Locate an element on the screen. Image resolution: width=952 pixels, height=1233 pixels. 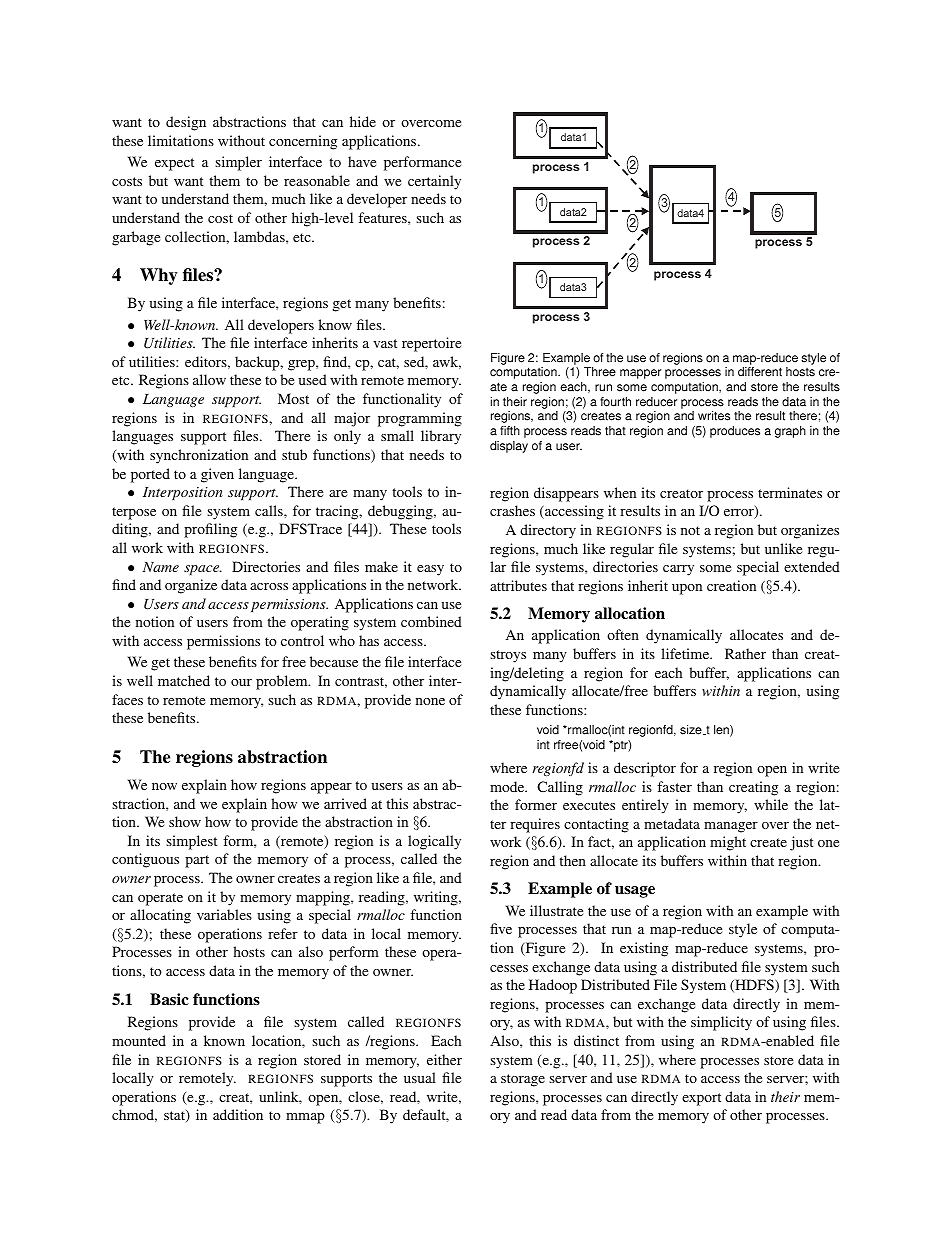
simpler is located at coordinates (238, 163).
